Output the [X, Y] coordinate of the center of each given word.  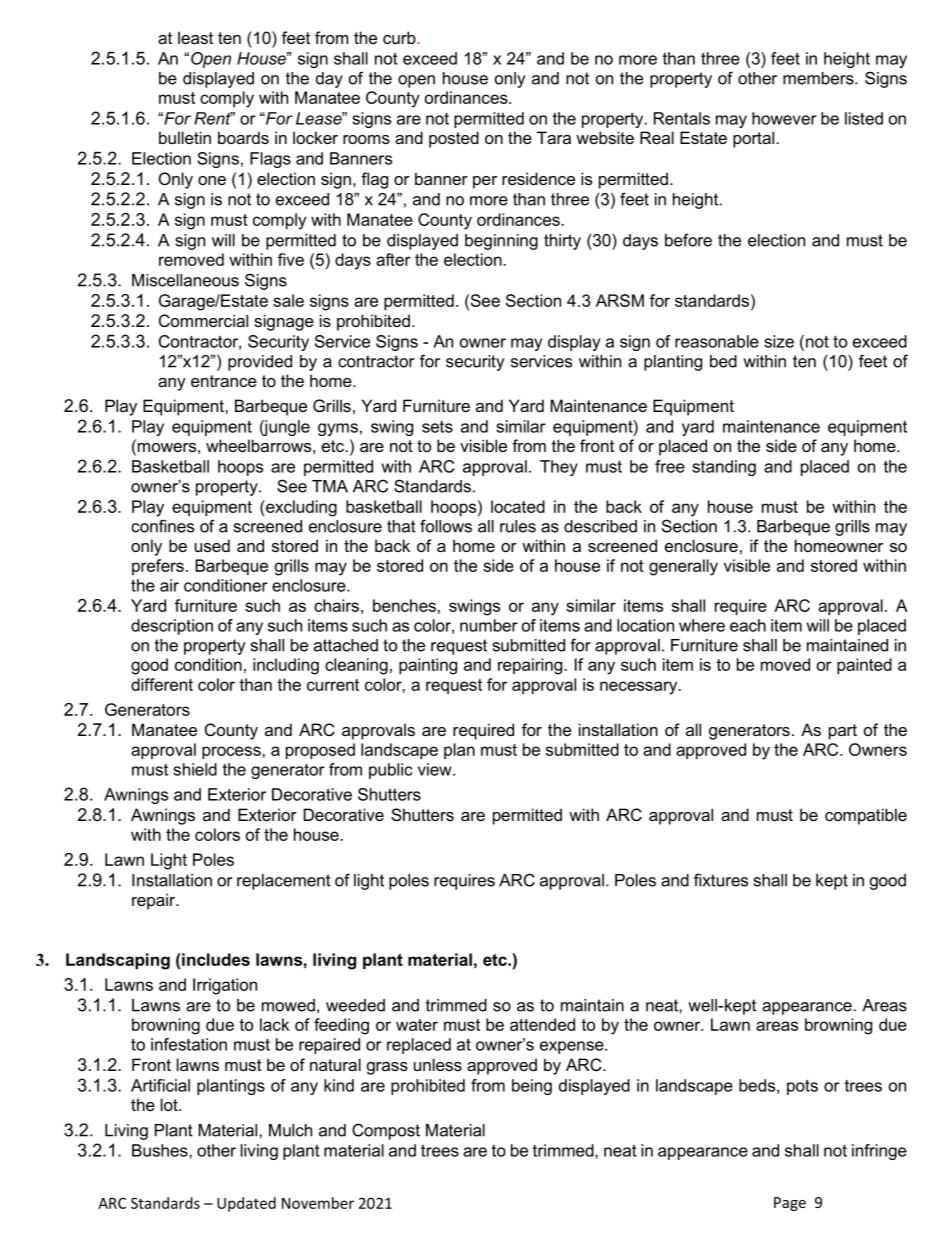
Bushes [161, 1150]
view [436, 769]
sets [437, 427]
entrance [224, 381]
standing [724, 468]
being [532, 1087]
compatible [866, 816]
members [819, 78]
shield [195, 769]
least [195, 37]
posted [454, 139]
